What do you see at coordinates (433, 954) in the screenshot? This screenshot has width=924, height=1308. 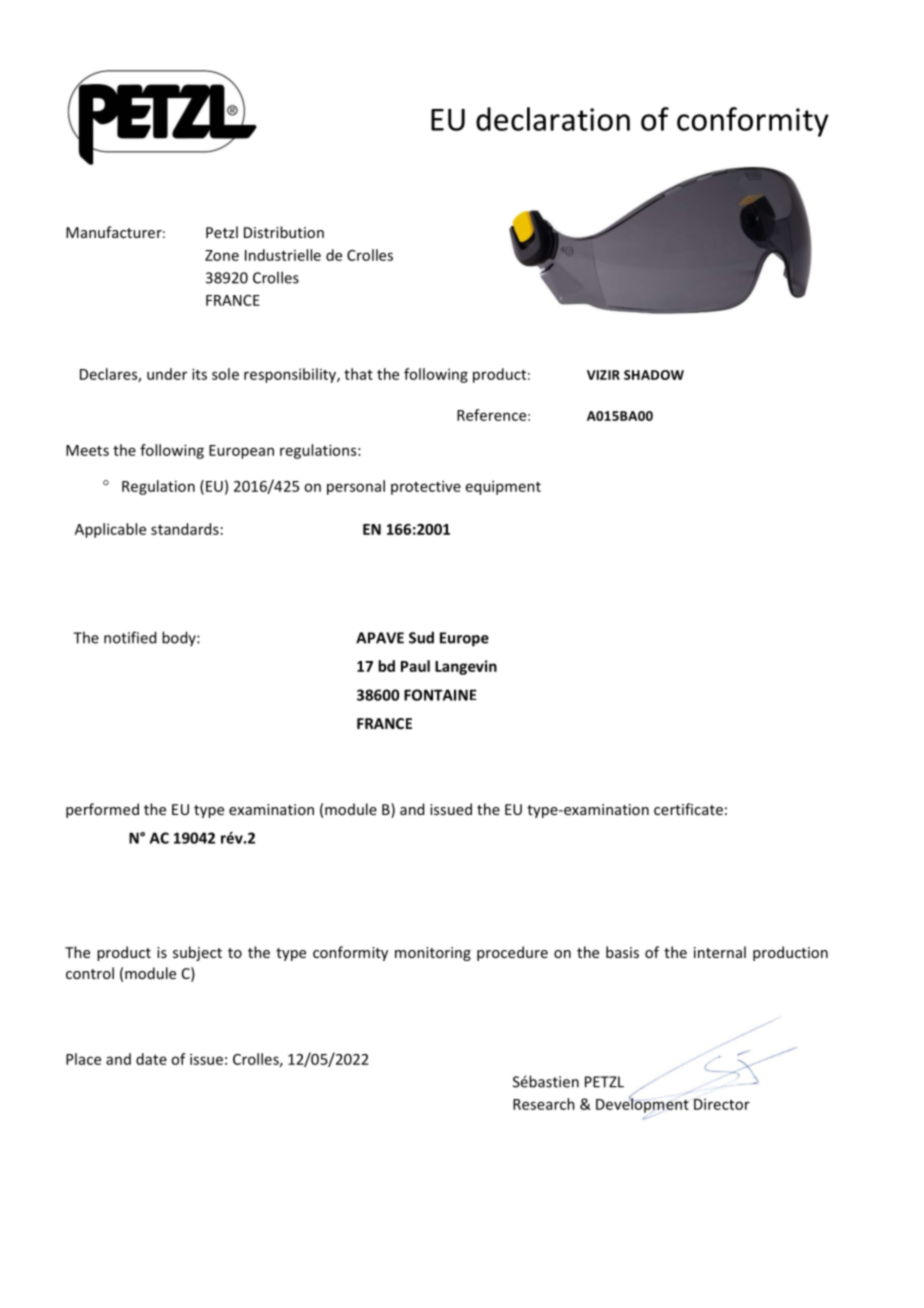 I see `monitoring` at bounding box center [433, 954].
